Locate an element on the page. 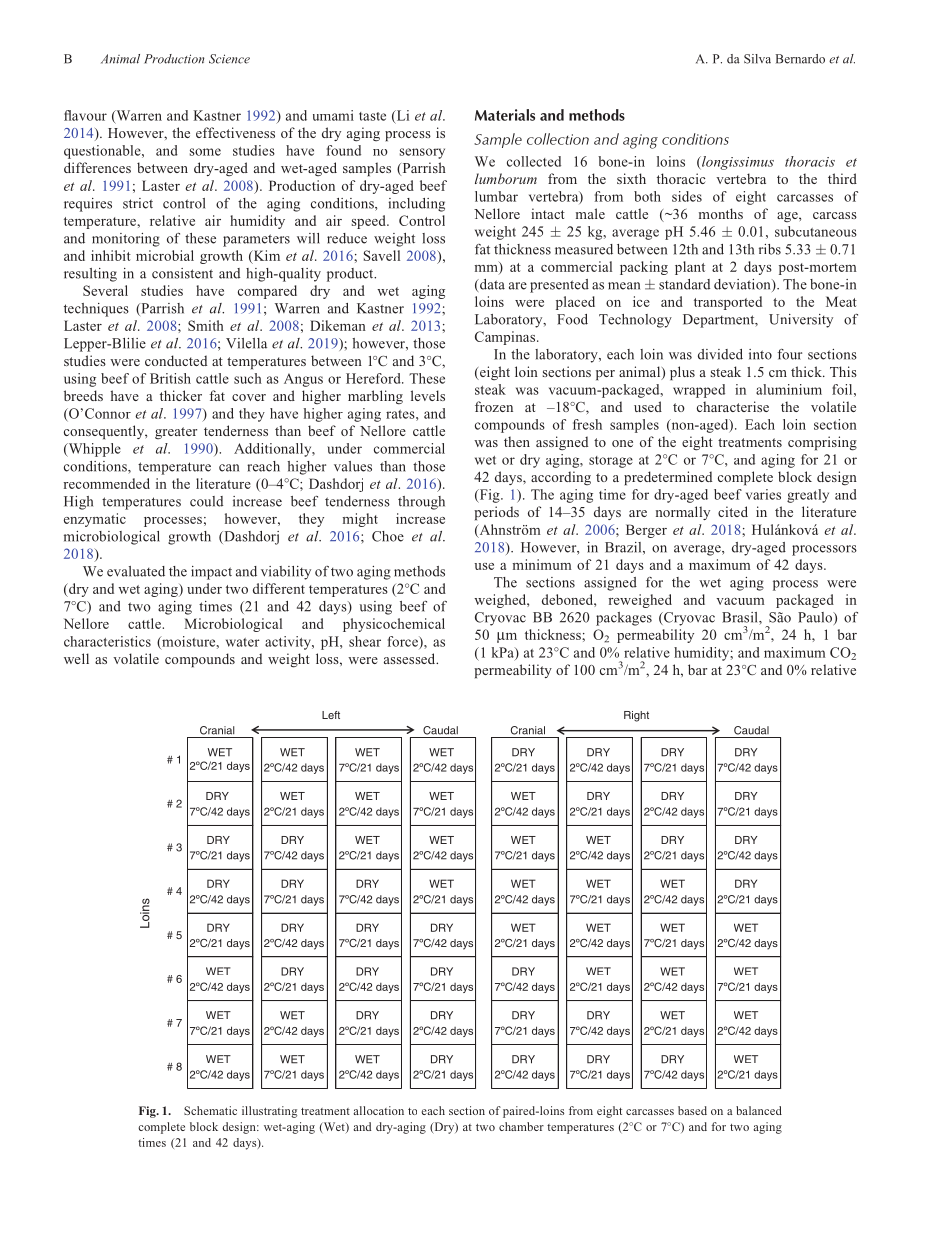 The image size is (952, 1247). Right is located at coordinates (636, 716).
